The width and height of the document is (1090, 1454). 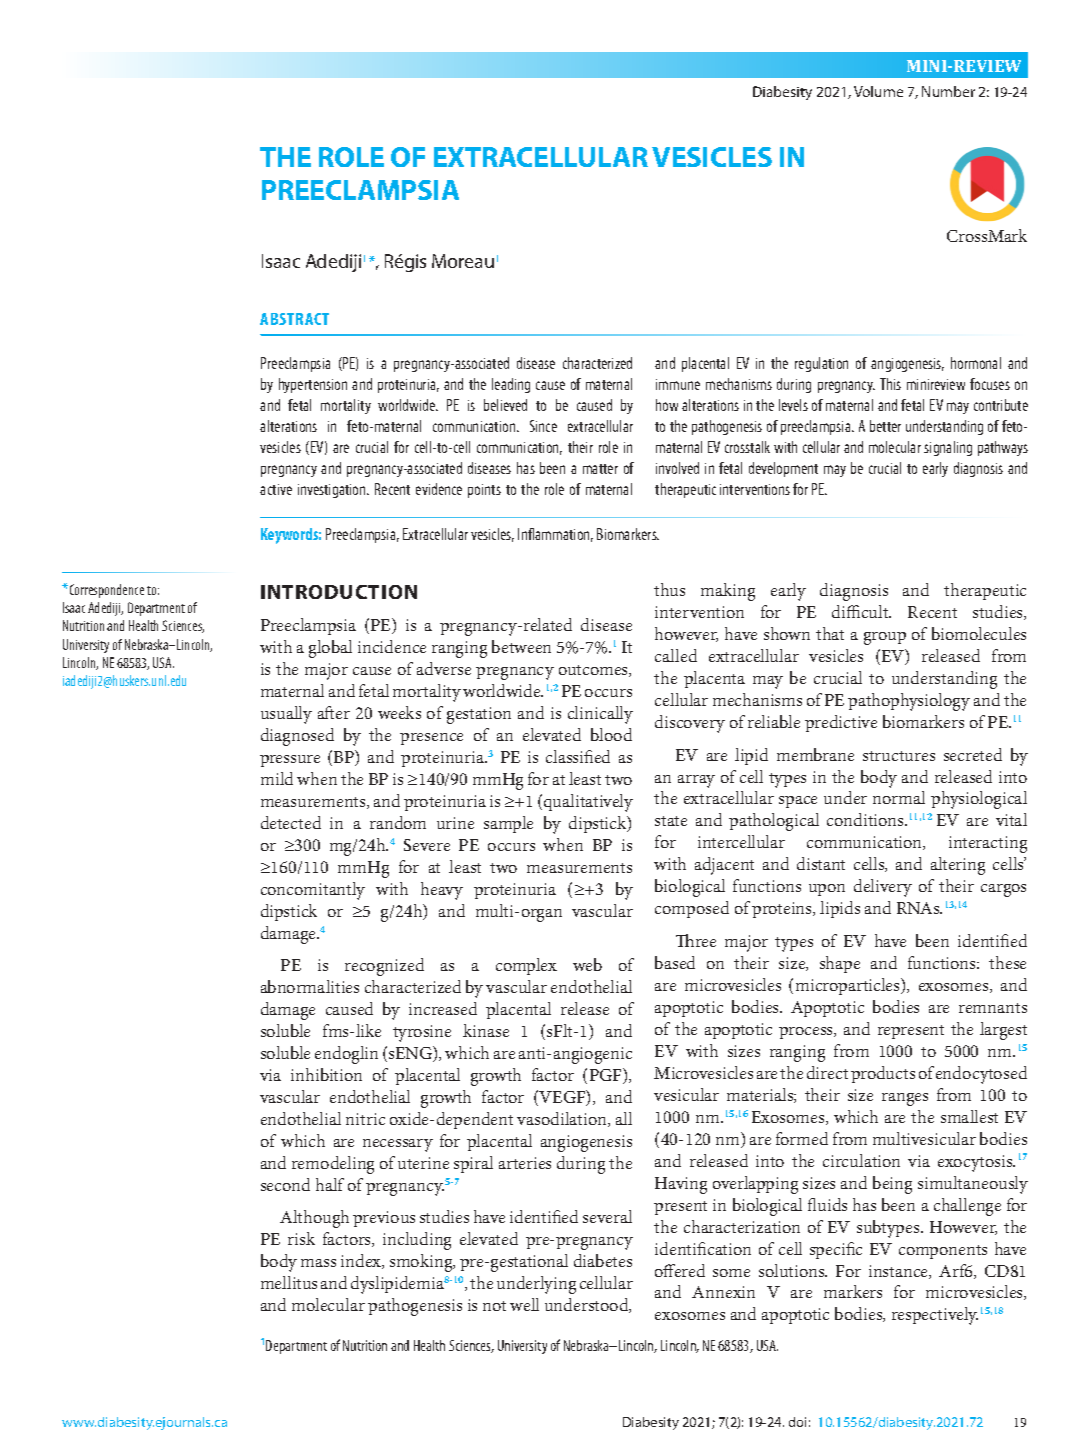 What do you see at coordinates (878, 91) in the document?
I see `Volume` at bounding box center [878, 91].
